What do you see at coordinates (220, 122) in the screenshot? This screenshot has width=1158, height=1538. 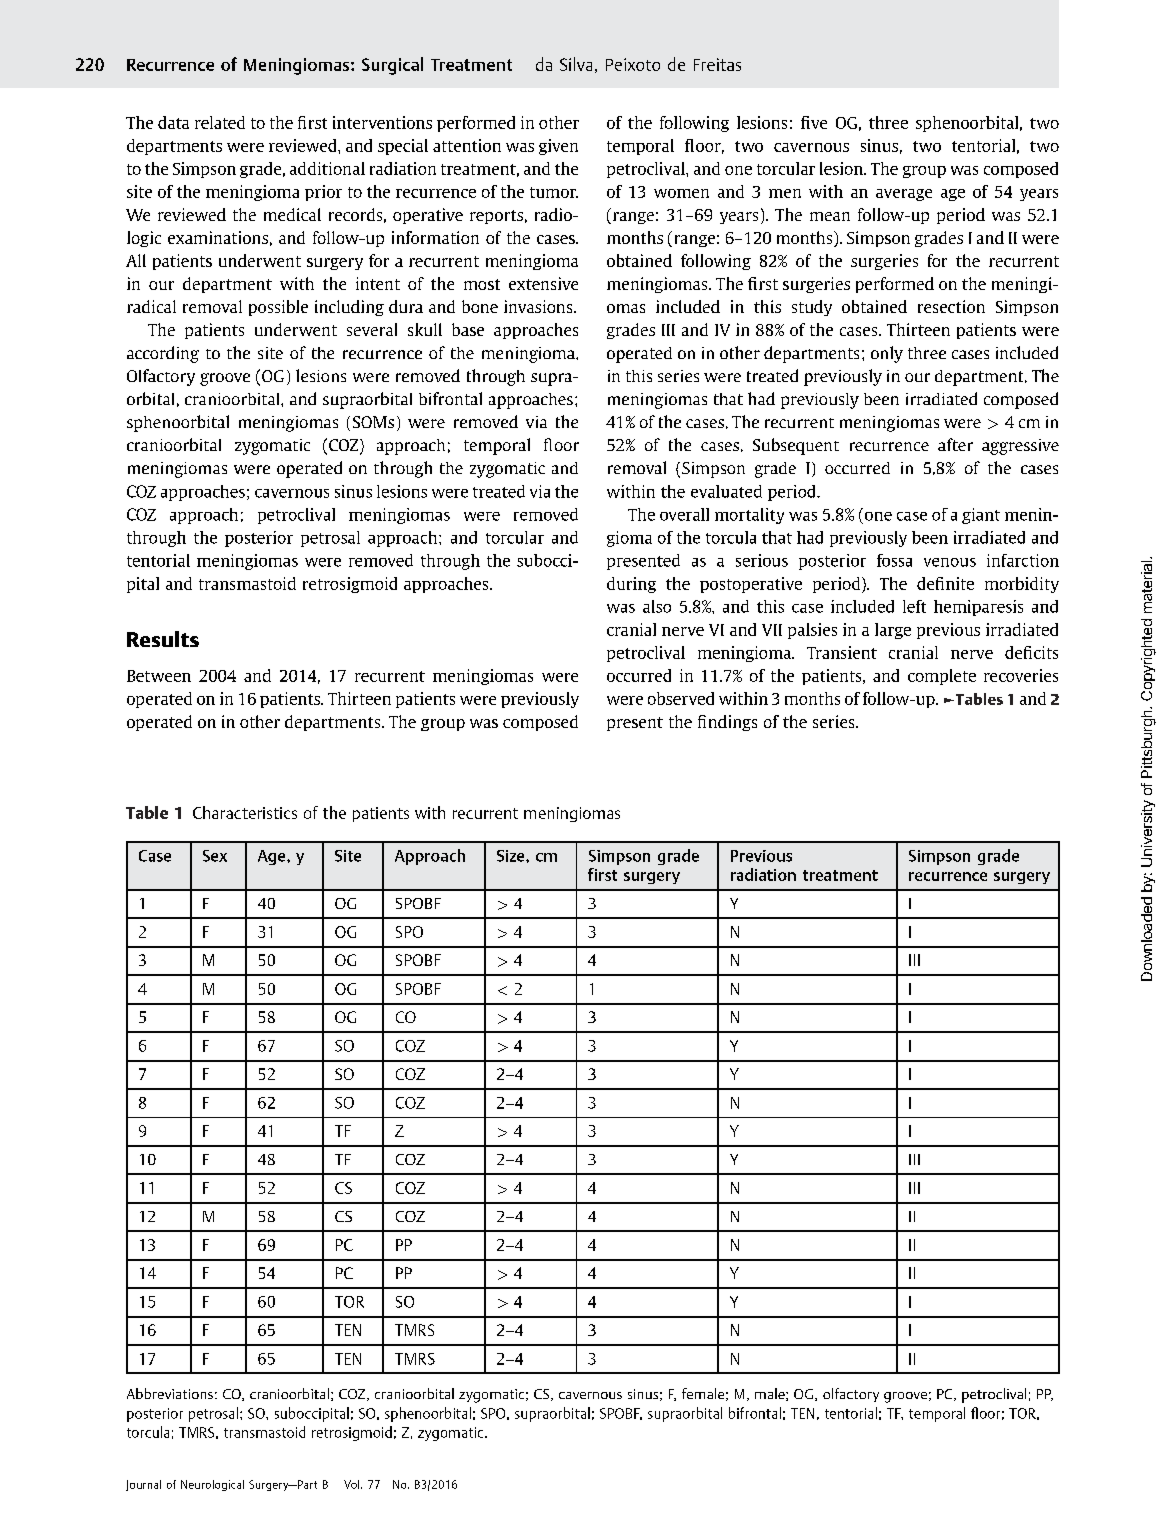 I see `related` at bounding box center [220, 122].
